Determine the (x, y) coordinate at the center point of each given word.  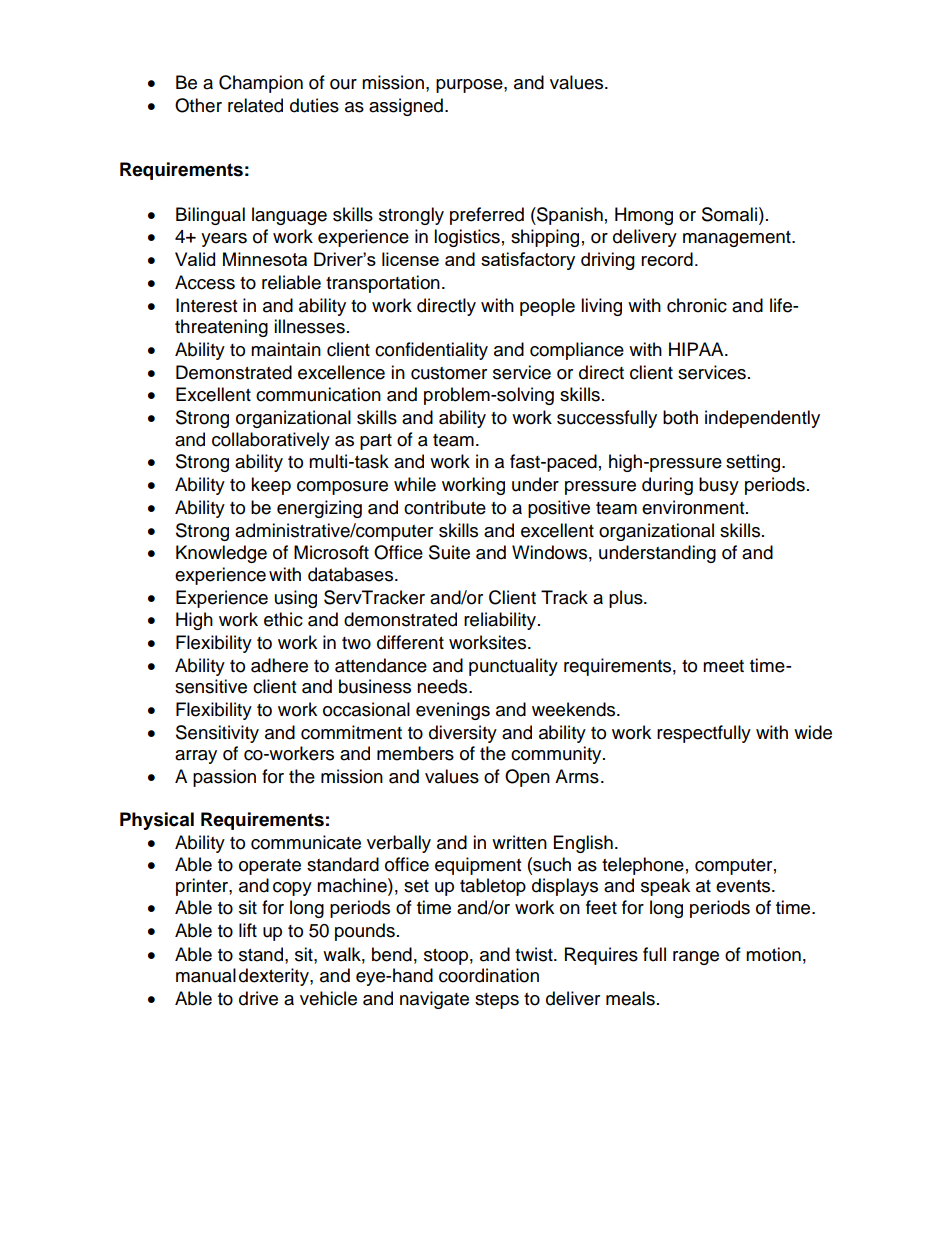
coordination (489, 975)
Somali (729, 214)
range (696, 958)
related (255, 105)
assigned (406, 107)
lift (248, 930)
